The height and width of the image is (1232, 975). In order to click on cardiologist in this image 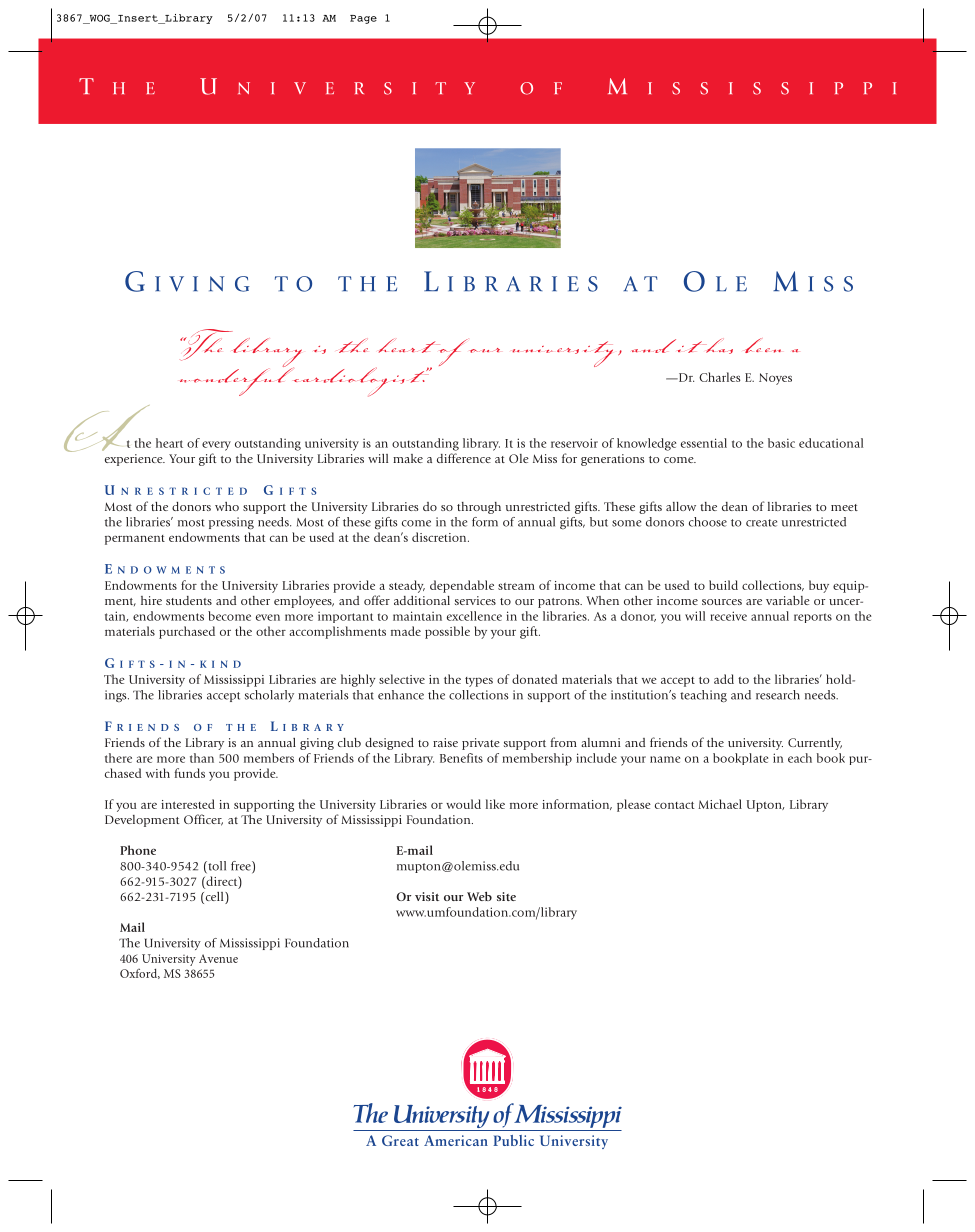, I will do `click(360, 382)`.
